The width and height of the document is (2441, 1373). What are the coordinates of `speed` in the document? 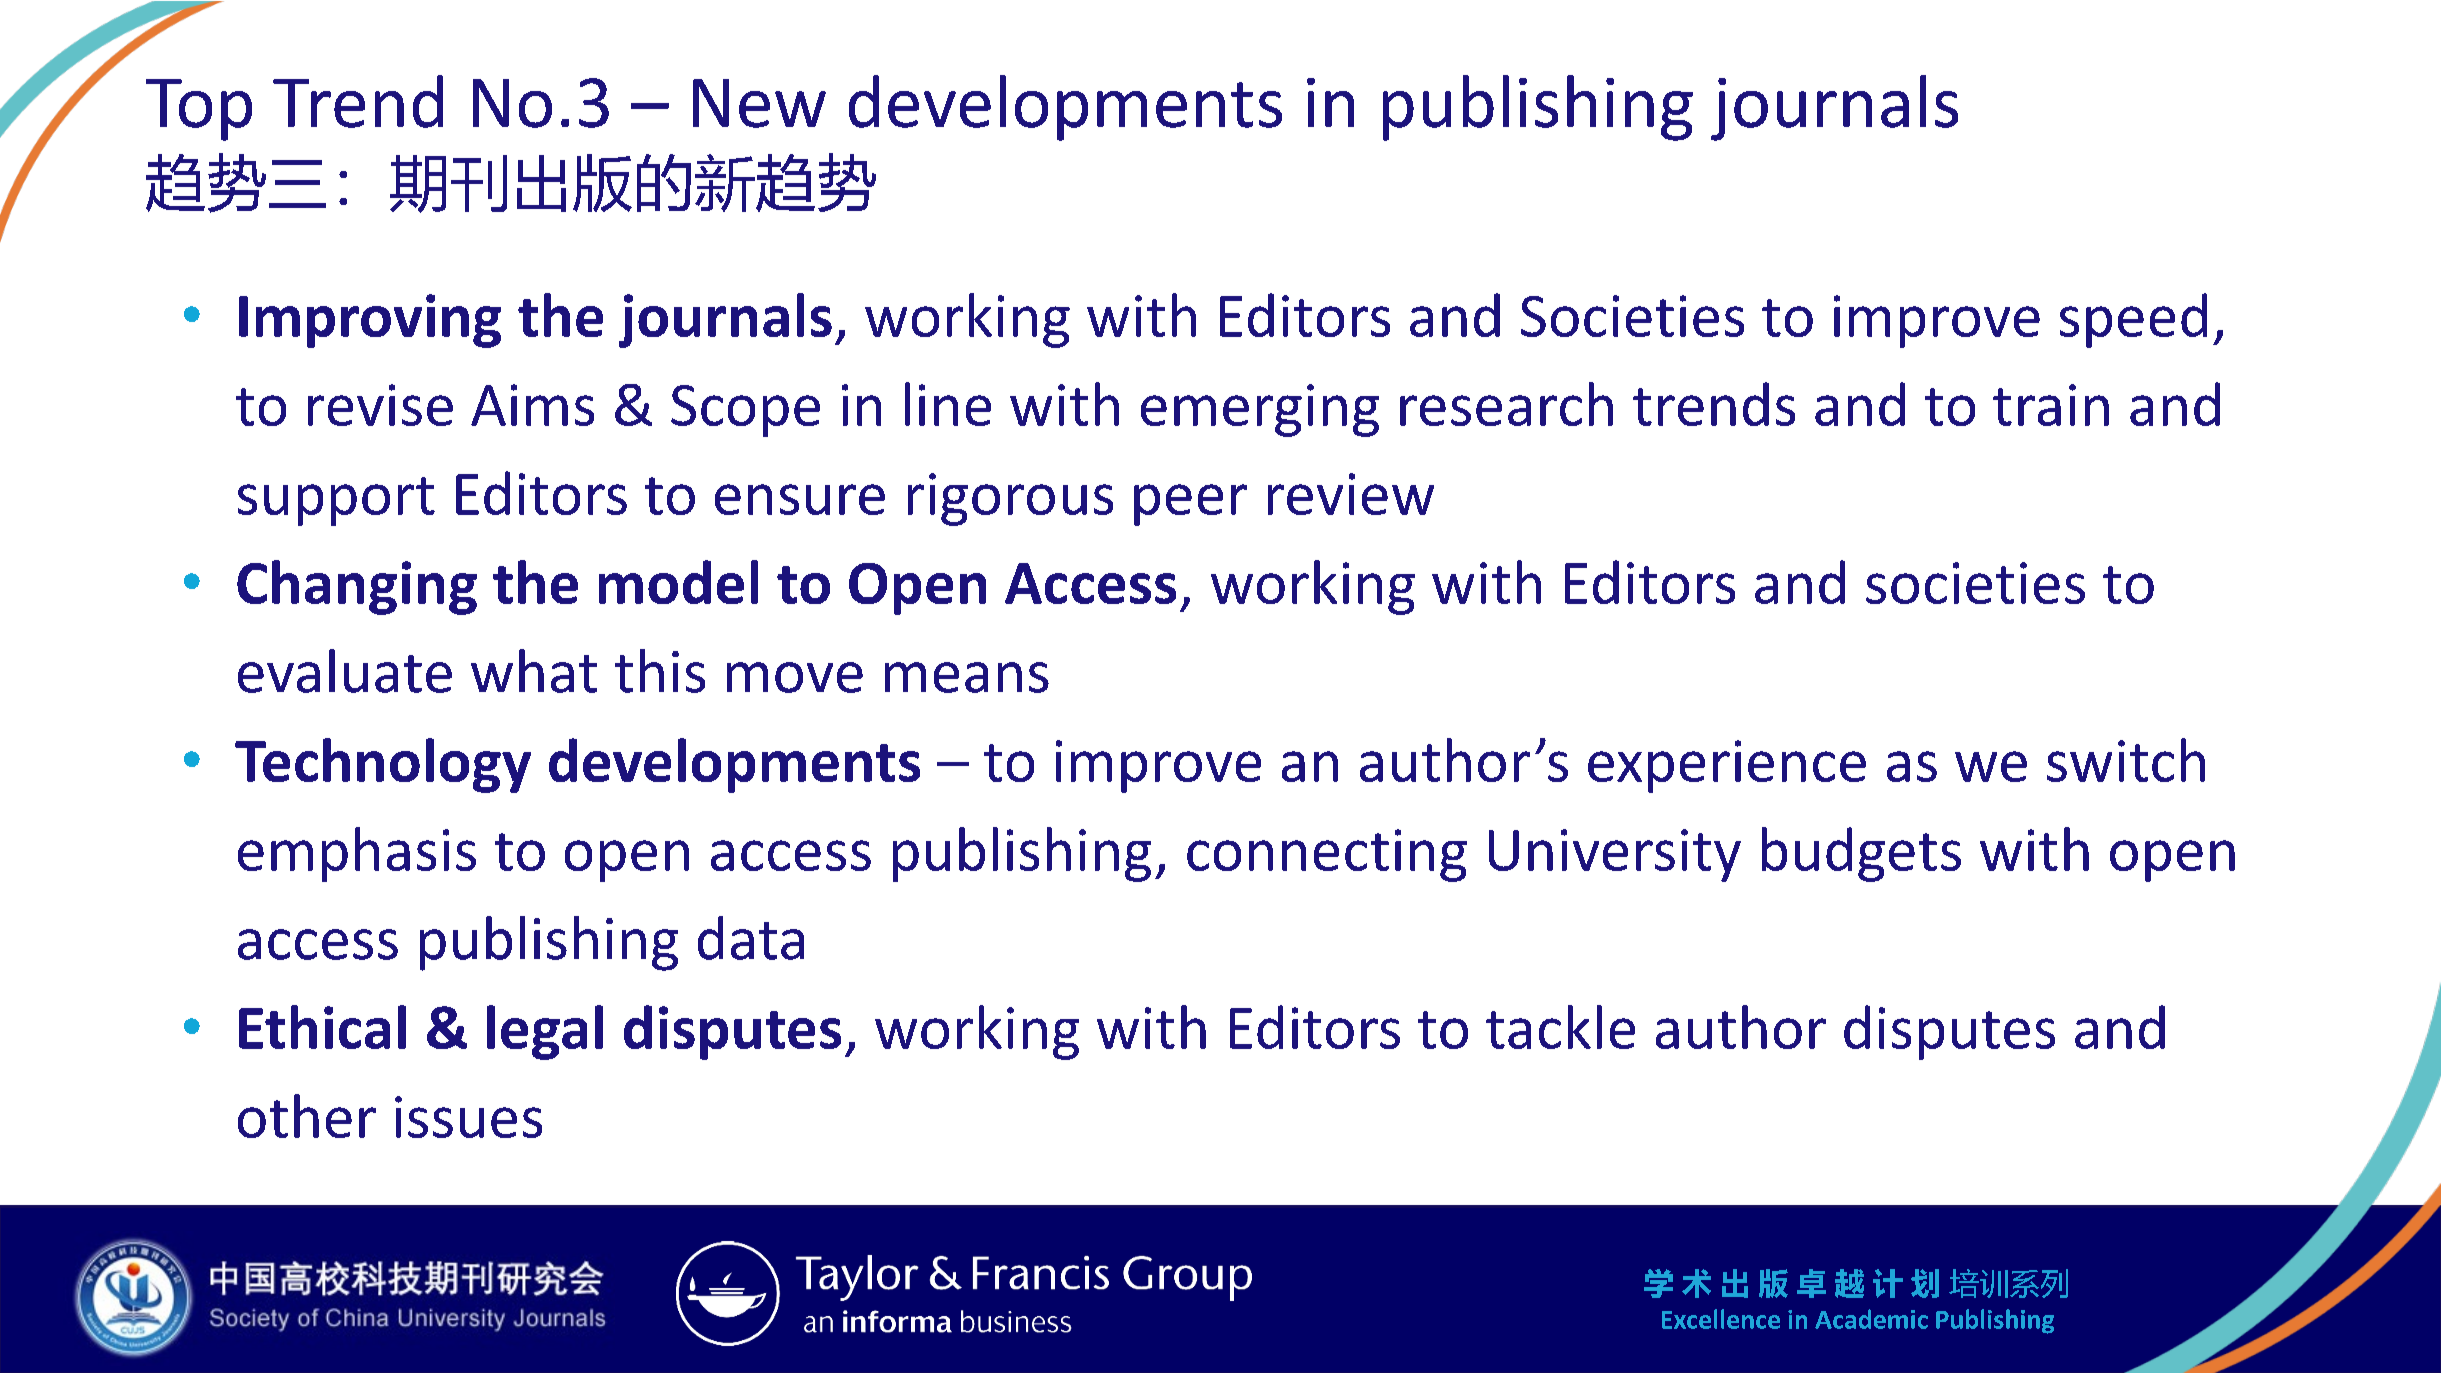 It's located at (2133, 320).
